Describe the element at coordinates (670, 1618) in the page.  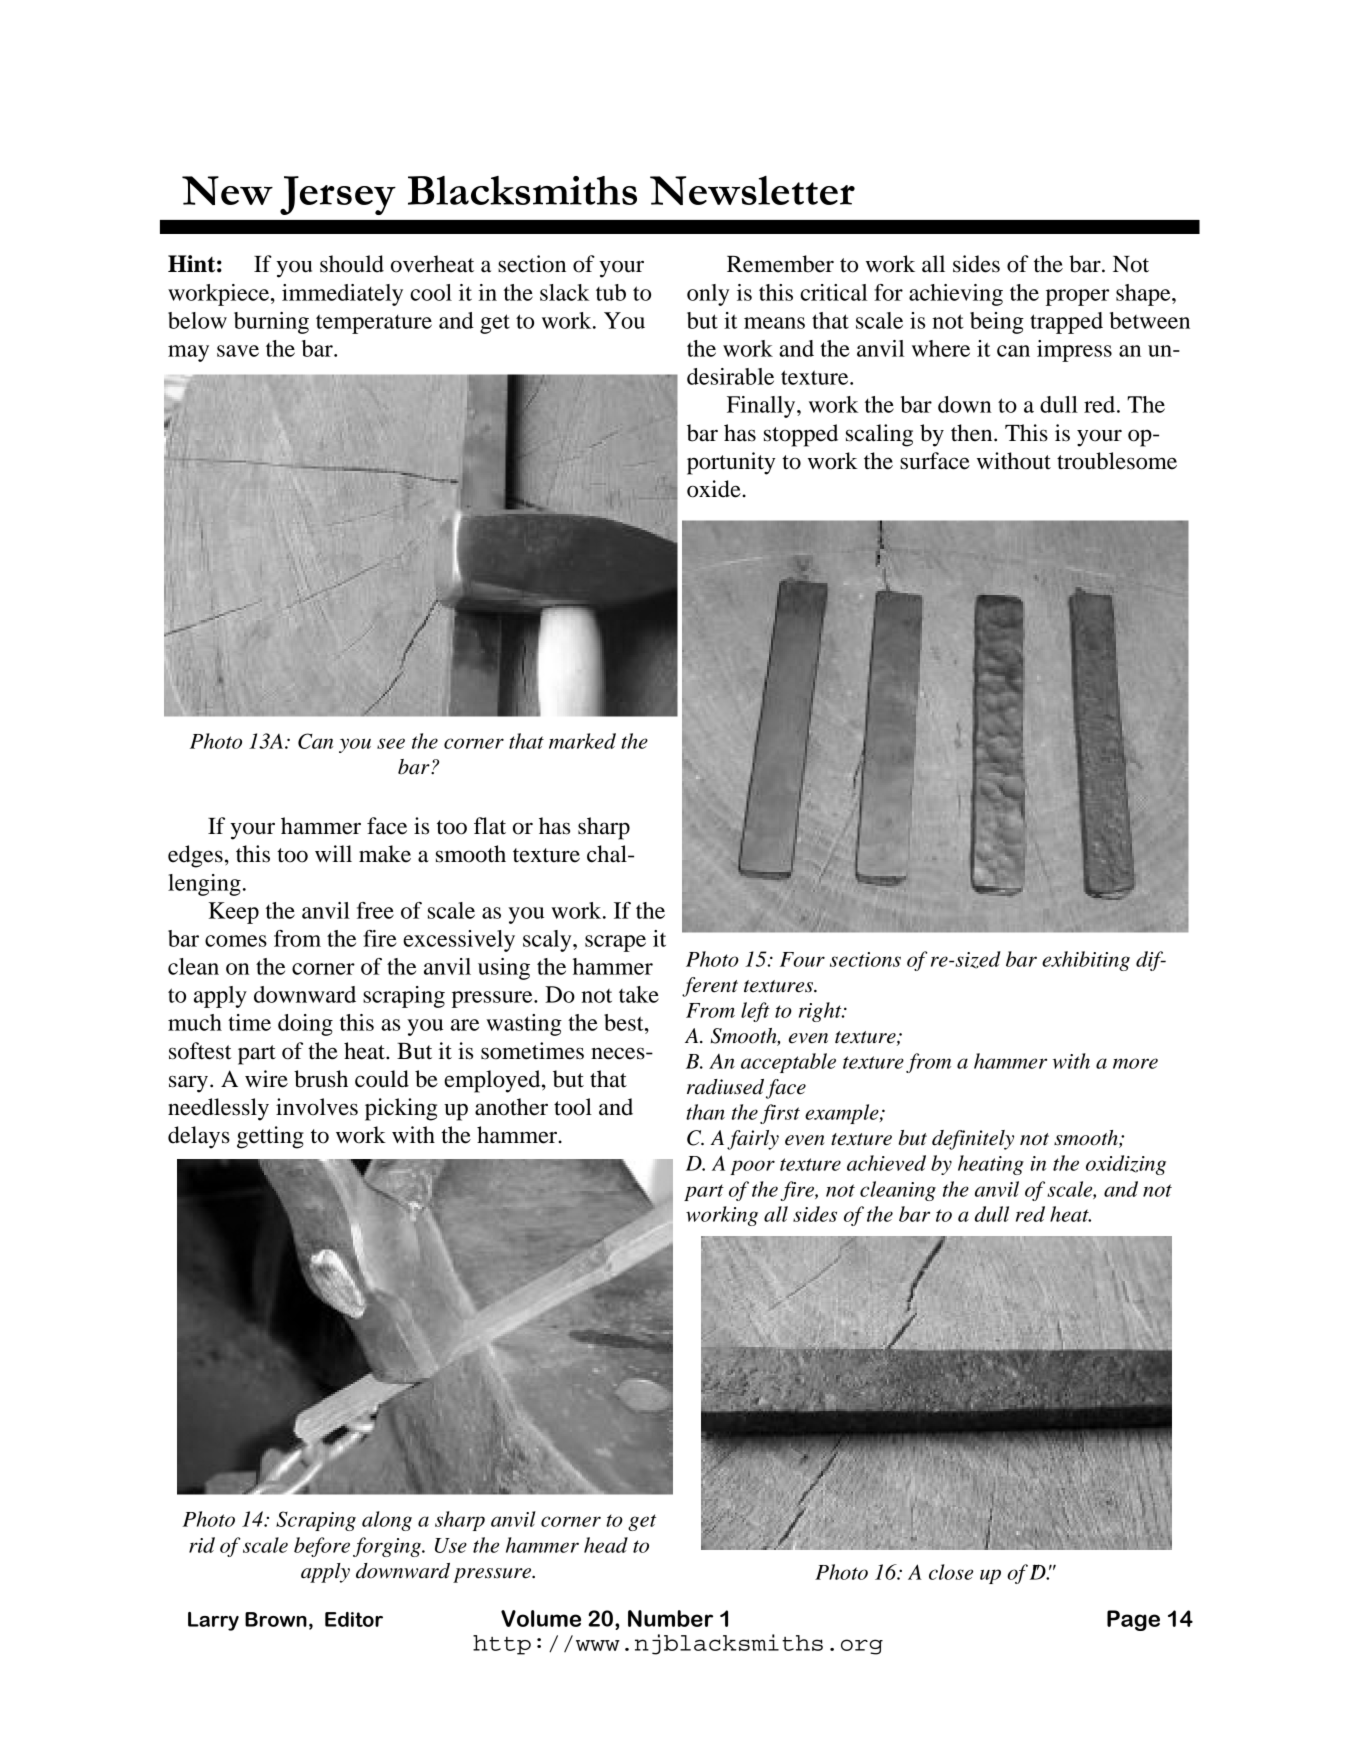
I see `Number` at that location.
